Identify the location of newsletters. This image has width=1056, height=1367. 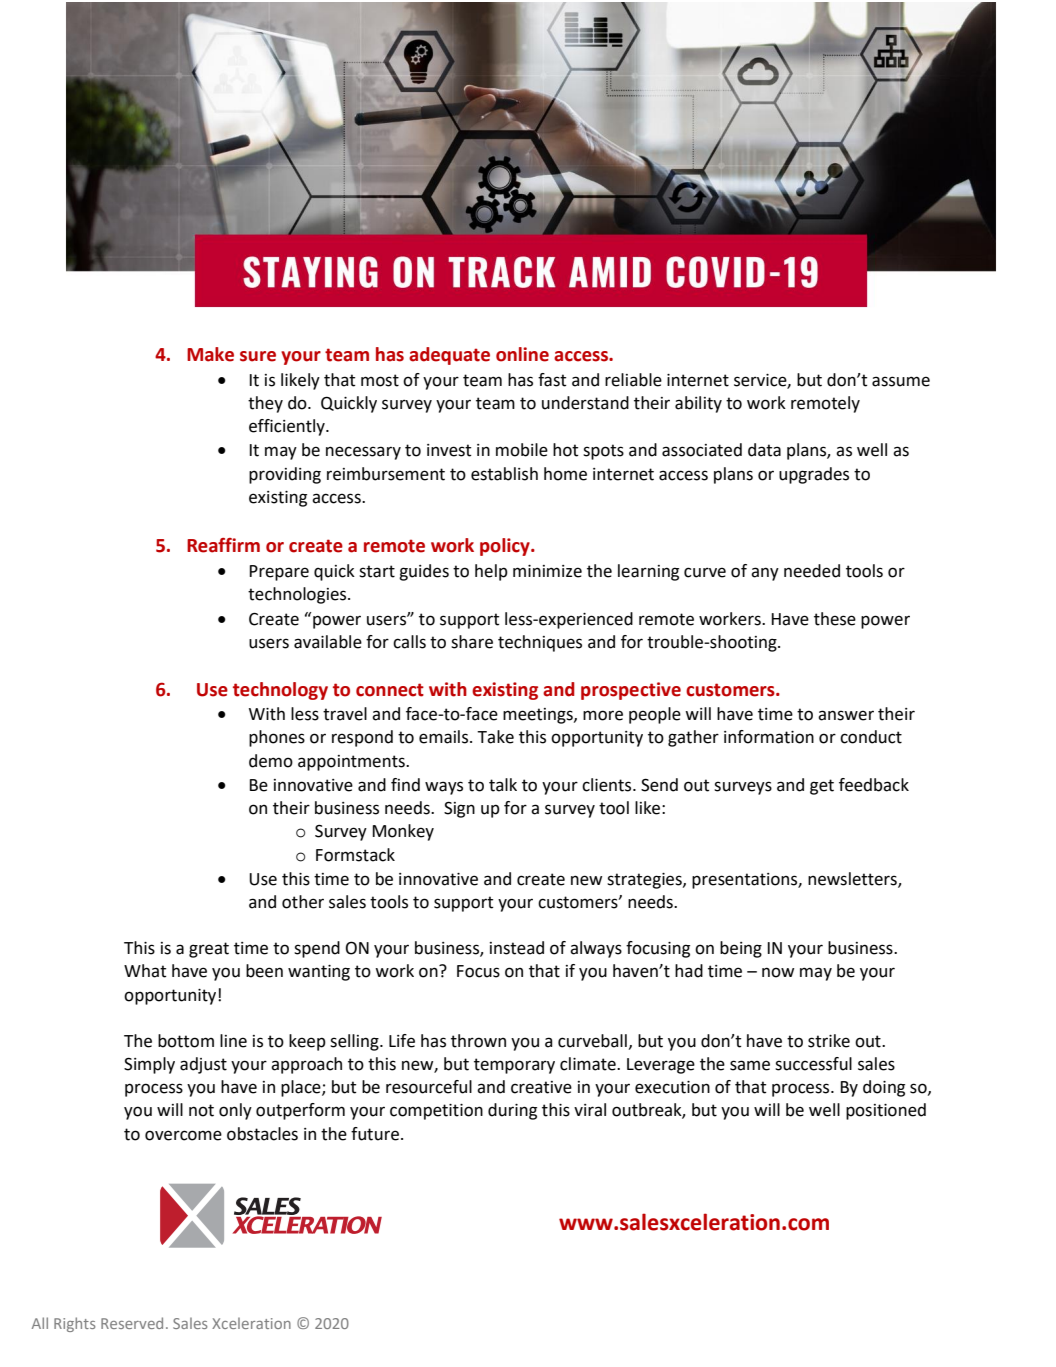
(853, 879).
